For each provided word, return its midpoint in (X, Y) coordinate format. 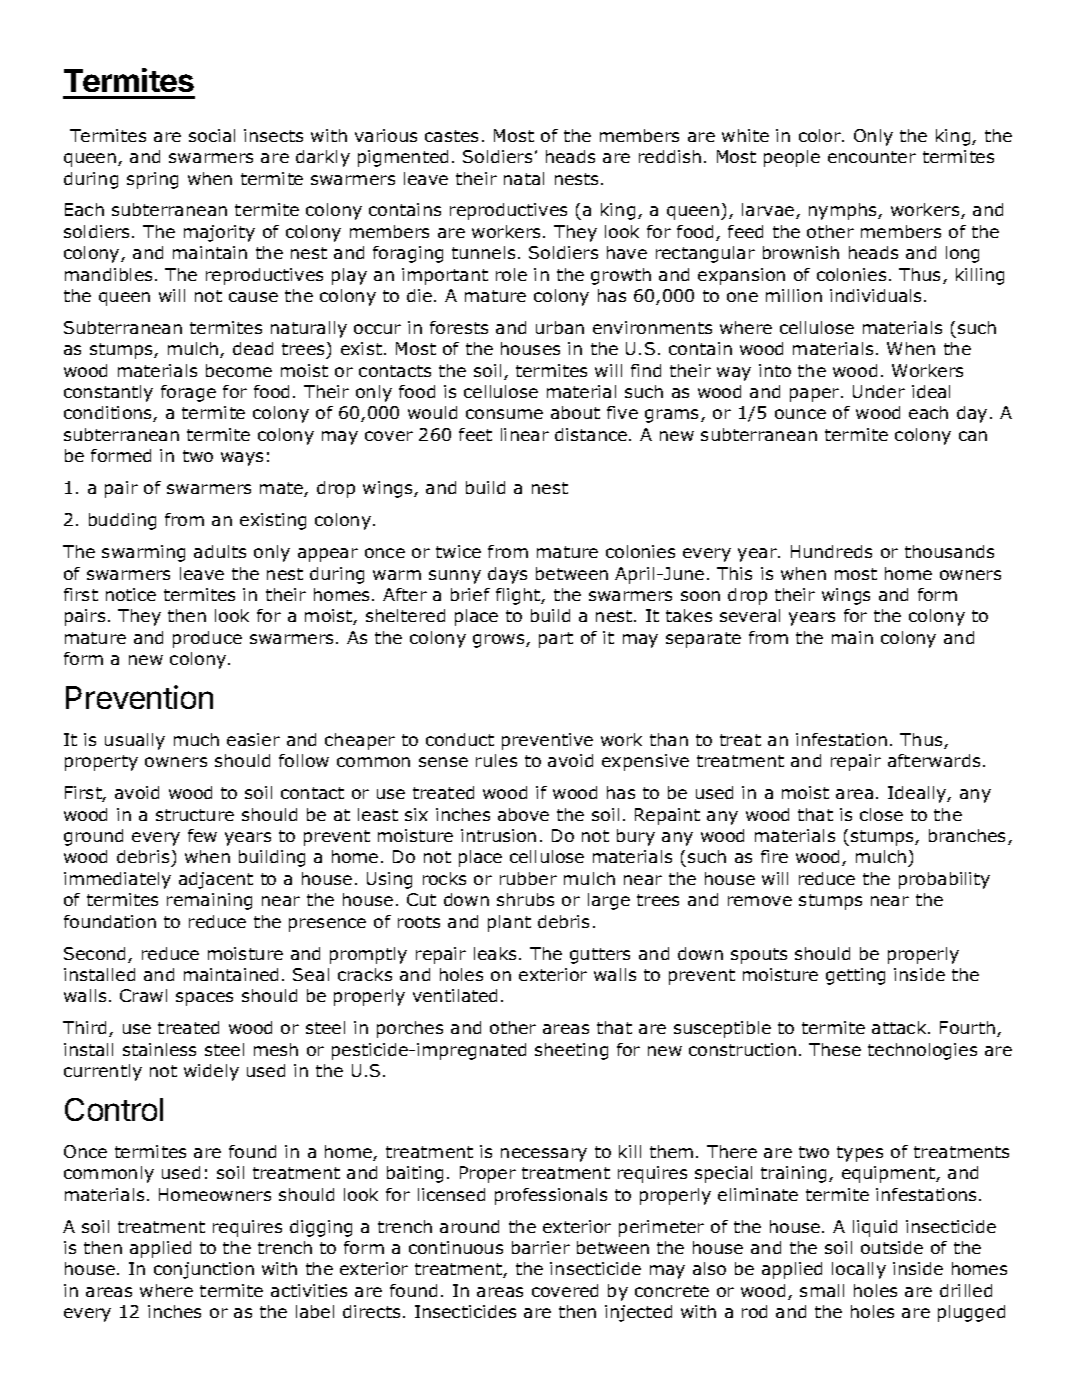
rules (496, 760)
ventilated (455, 995)
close (881, 814)
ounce (800, 414)
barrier (541, 1247)
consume (504, 414)
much (196, 739)
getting (855, 976)
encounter (872, 157)
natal (524, 178)
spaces (204, 999)
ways (242, 459)
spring (152, 180)
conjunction (204, 1270)
